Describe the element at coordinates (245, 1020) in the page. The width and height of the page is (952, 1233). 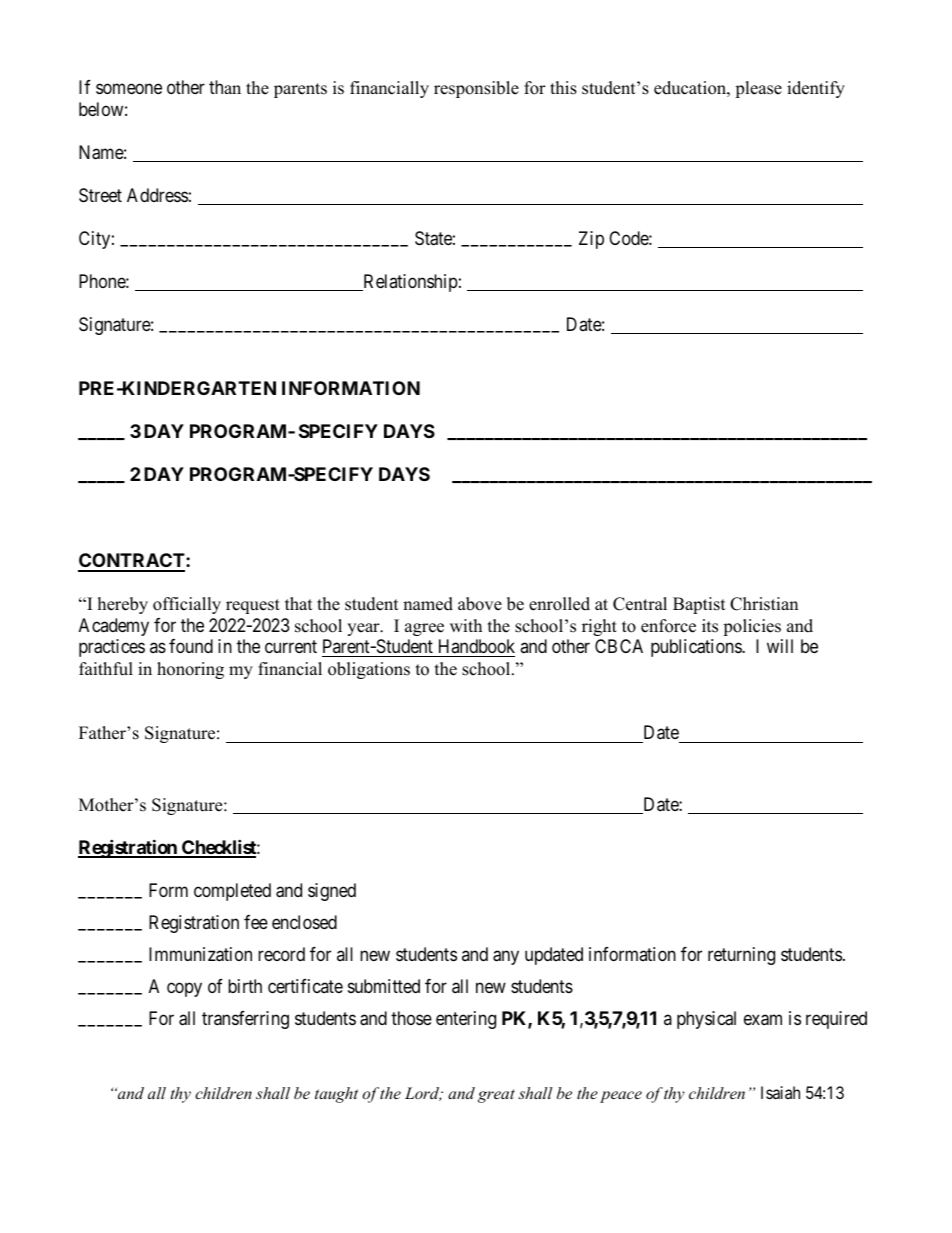
I see `transferring` at that location.
